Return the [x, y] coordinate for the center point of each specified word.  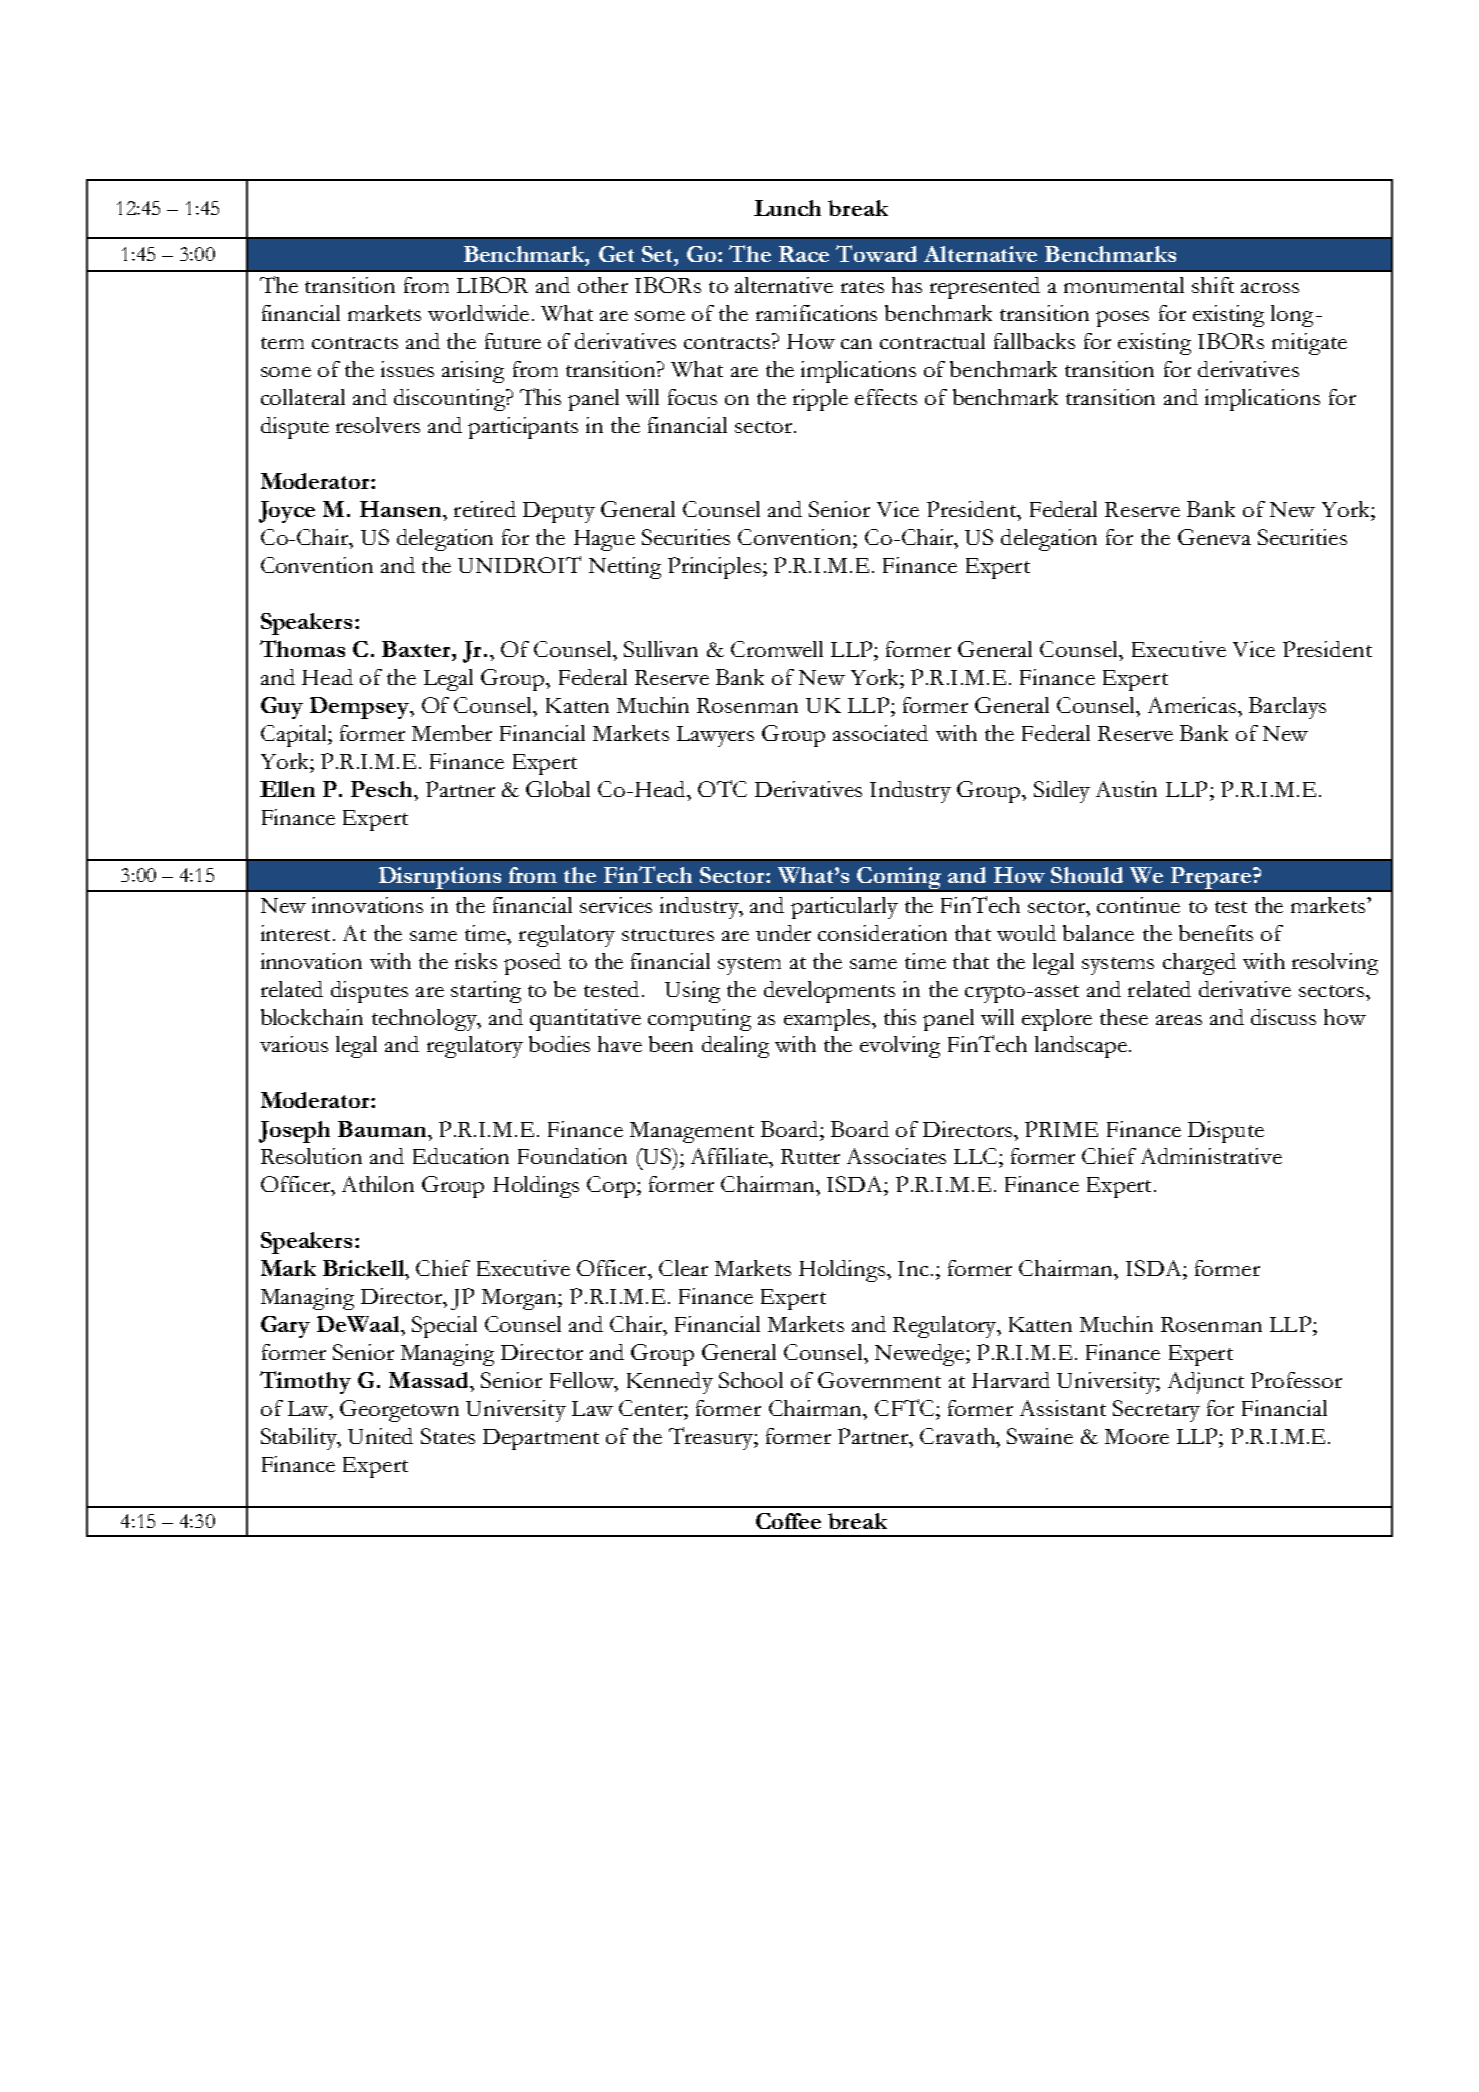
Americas [1192, 705]
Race [804, 254]
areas [1179, 1020]
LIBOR [492, 285]
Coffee [788, 1521]
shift [1213, 285]
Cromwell [777, 649]
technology [425, 1020]
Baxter [418, 649]
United [380, 1436]
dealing [735, 1047]
